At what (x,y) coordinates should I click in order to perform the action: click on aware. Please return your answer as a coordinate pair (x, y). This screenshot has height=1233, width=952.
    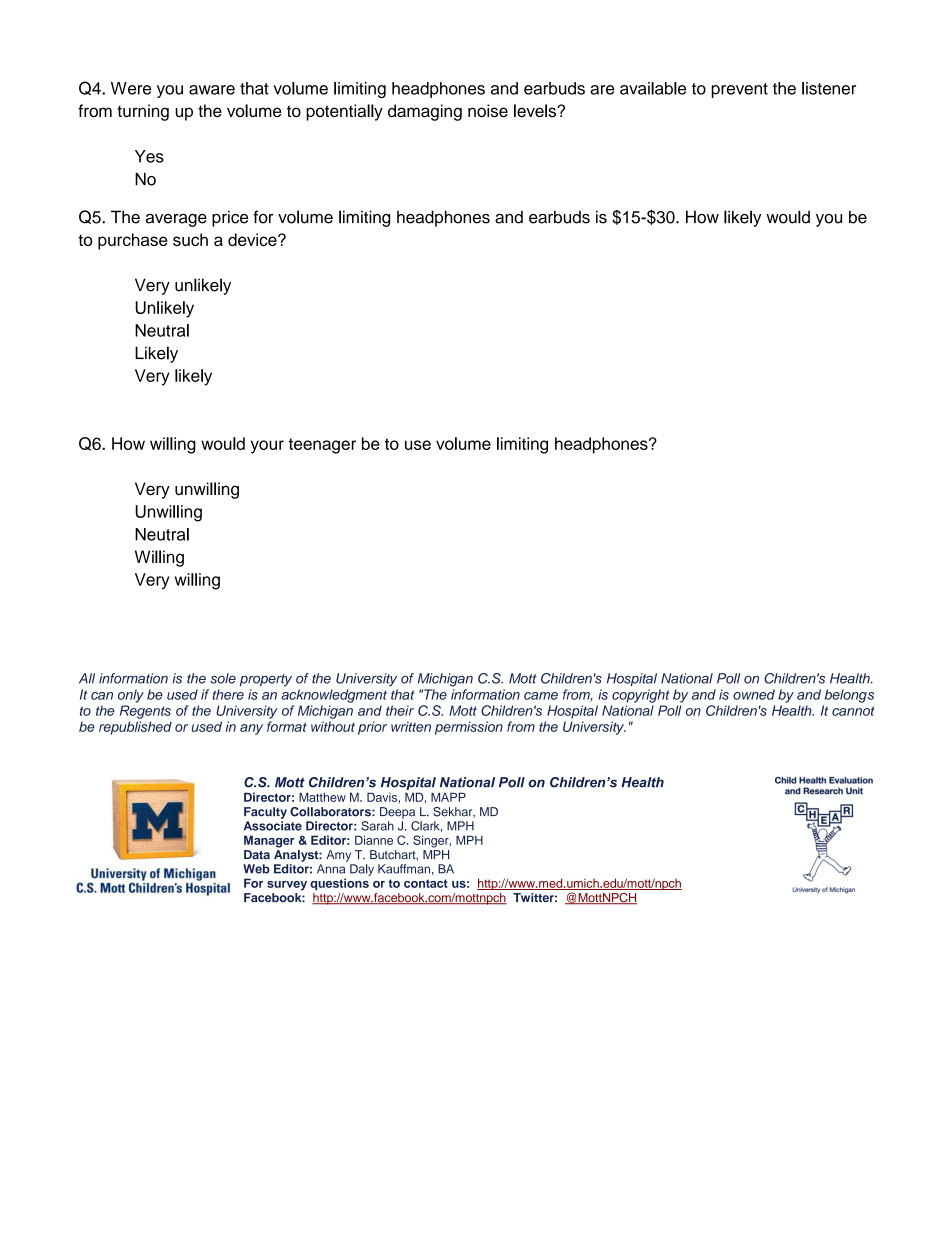
    Looking at the image, I should click on (212, 90).
